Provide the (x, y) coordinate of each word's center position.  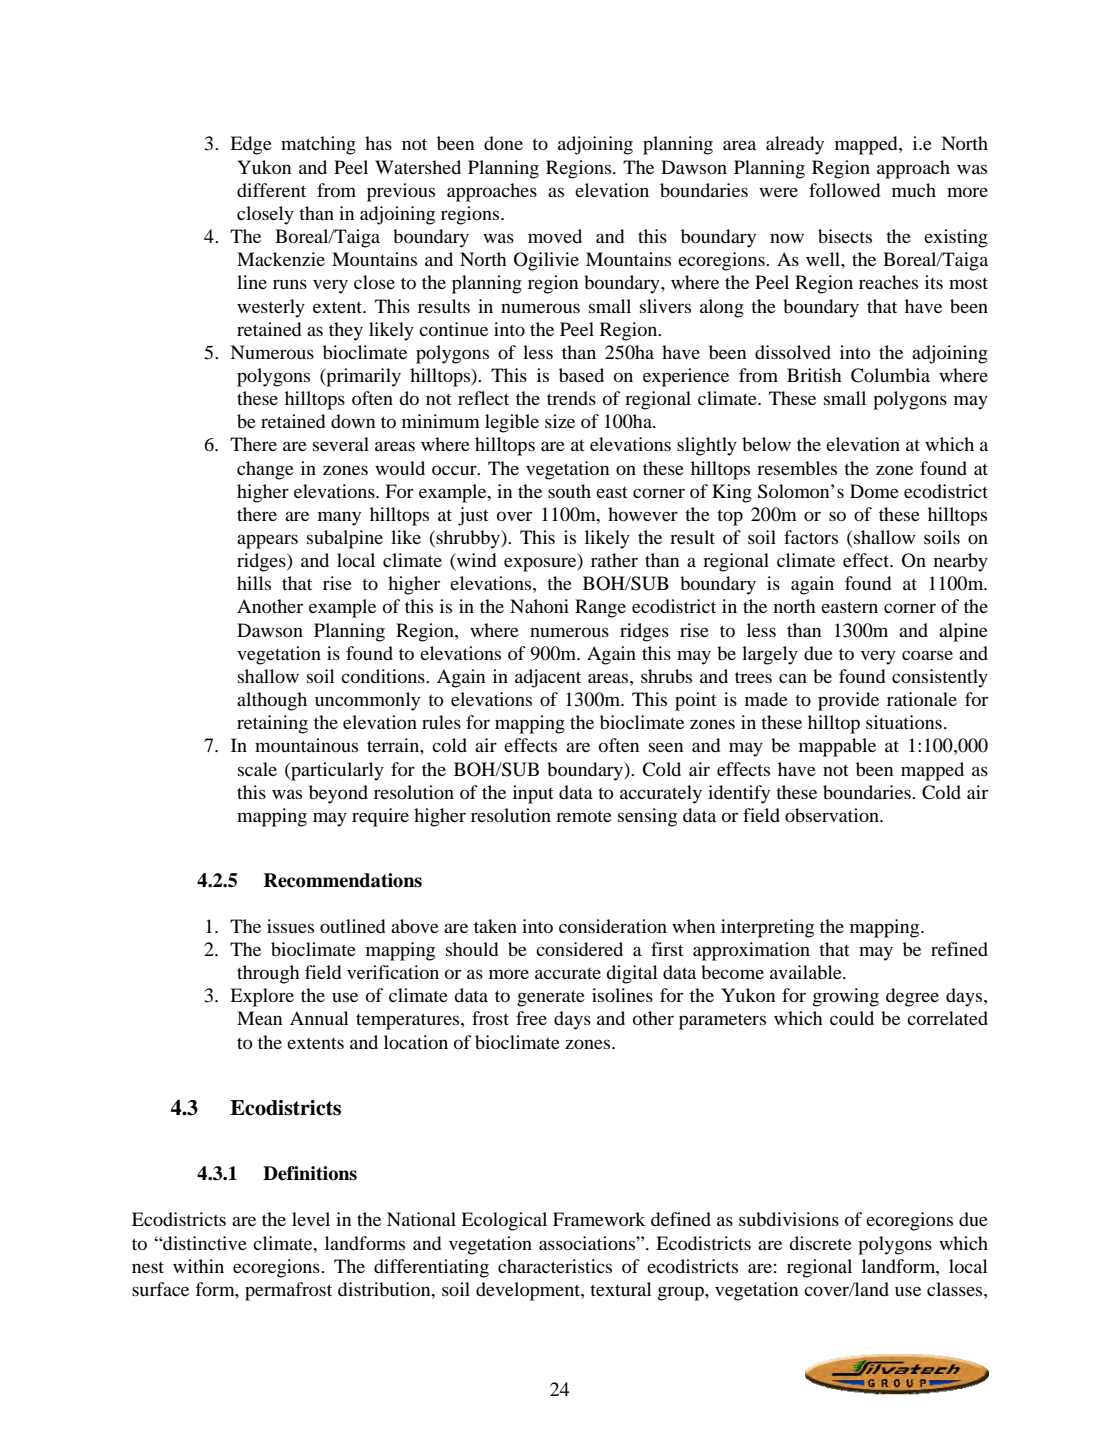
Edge (251, 145)
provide (848, 701)
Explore (262, 997)
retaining (272, 724)
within (198, 1266)
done (503, 143)
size (560, 421)
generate (551, 998)
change (265, 470)
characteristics (555, 1266)
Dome (874, 491)
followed (844, 190)
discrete (820, 1243)
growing (846, 997)
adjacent (548, 678)
